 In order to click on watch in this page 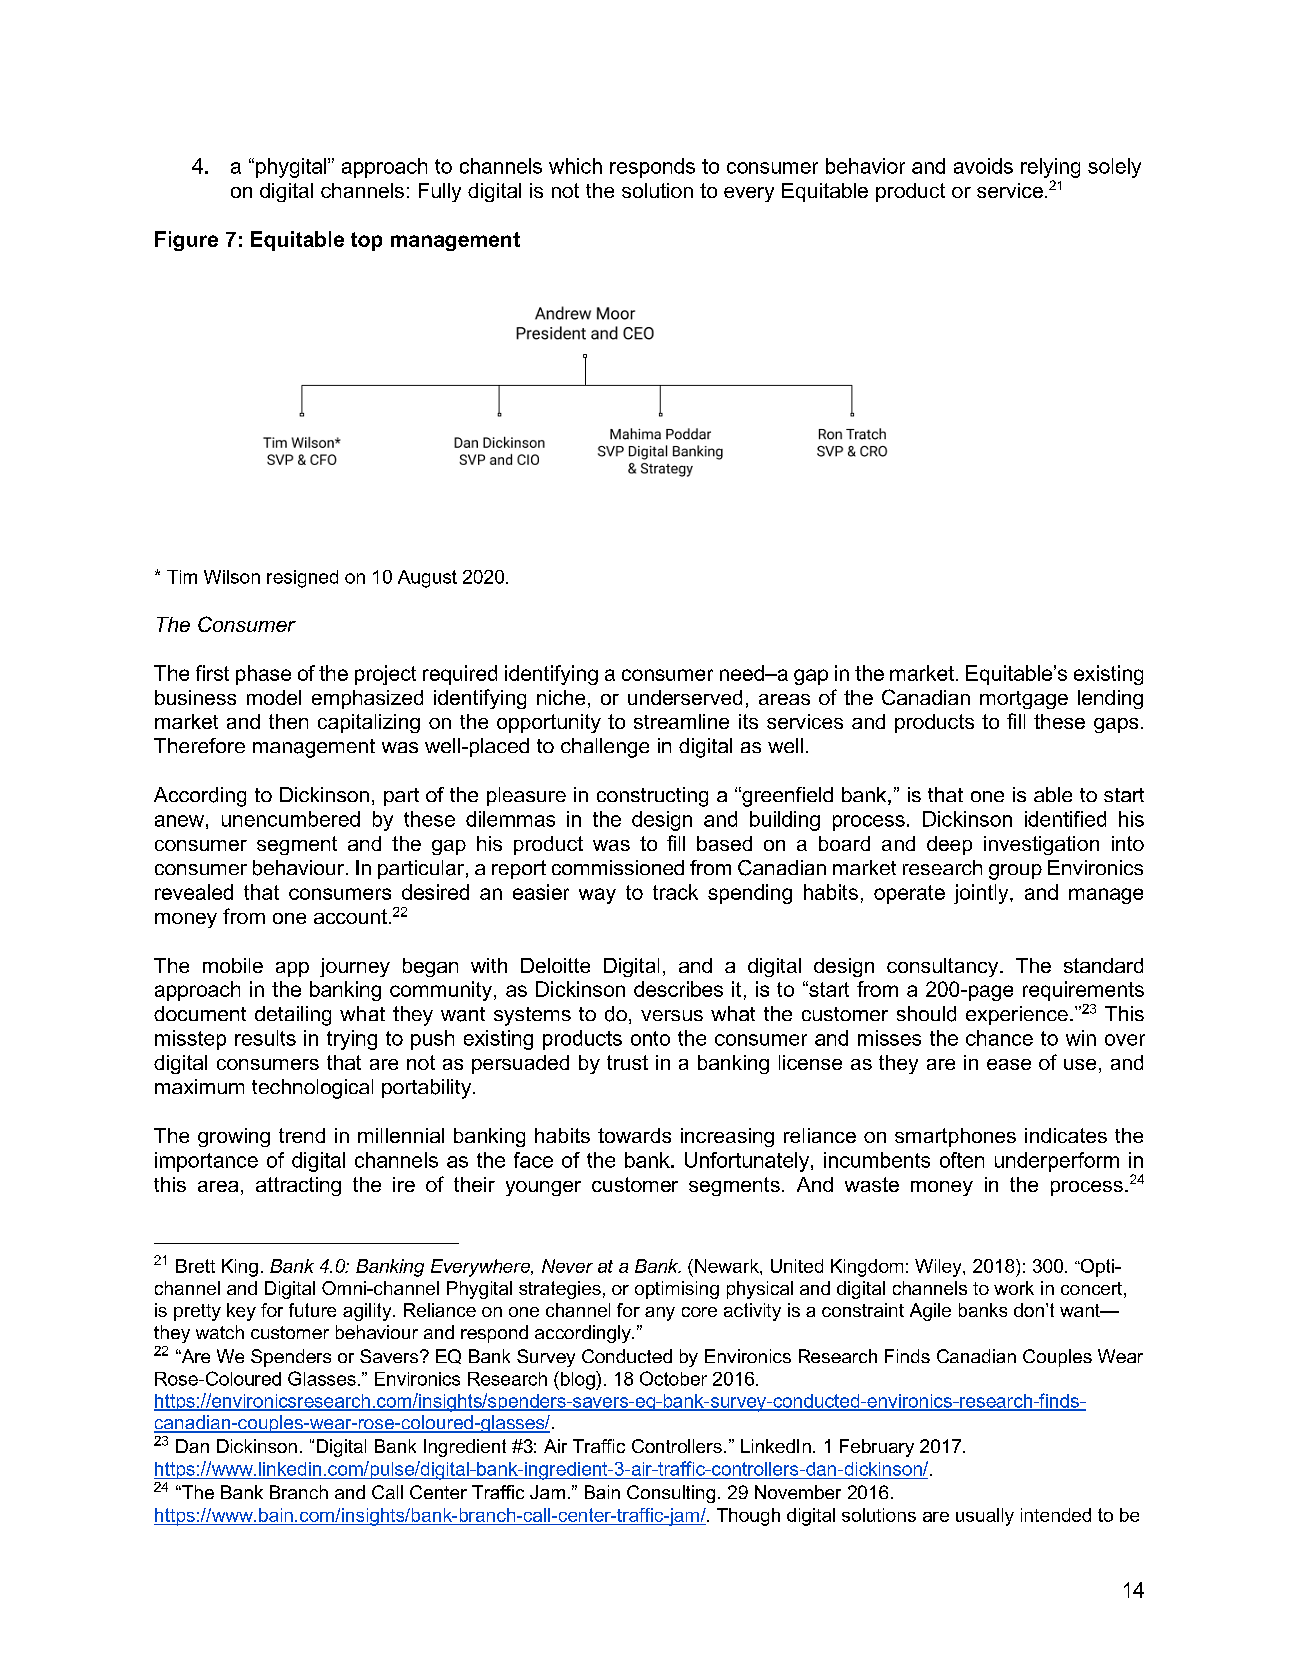, I will do `click(220, 1332)`.
